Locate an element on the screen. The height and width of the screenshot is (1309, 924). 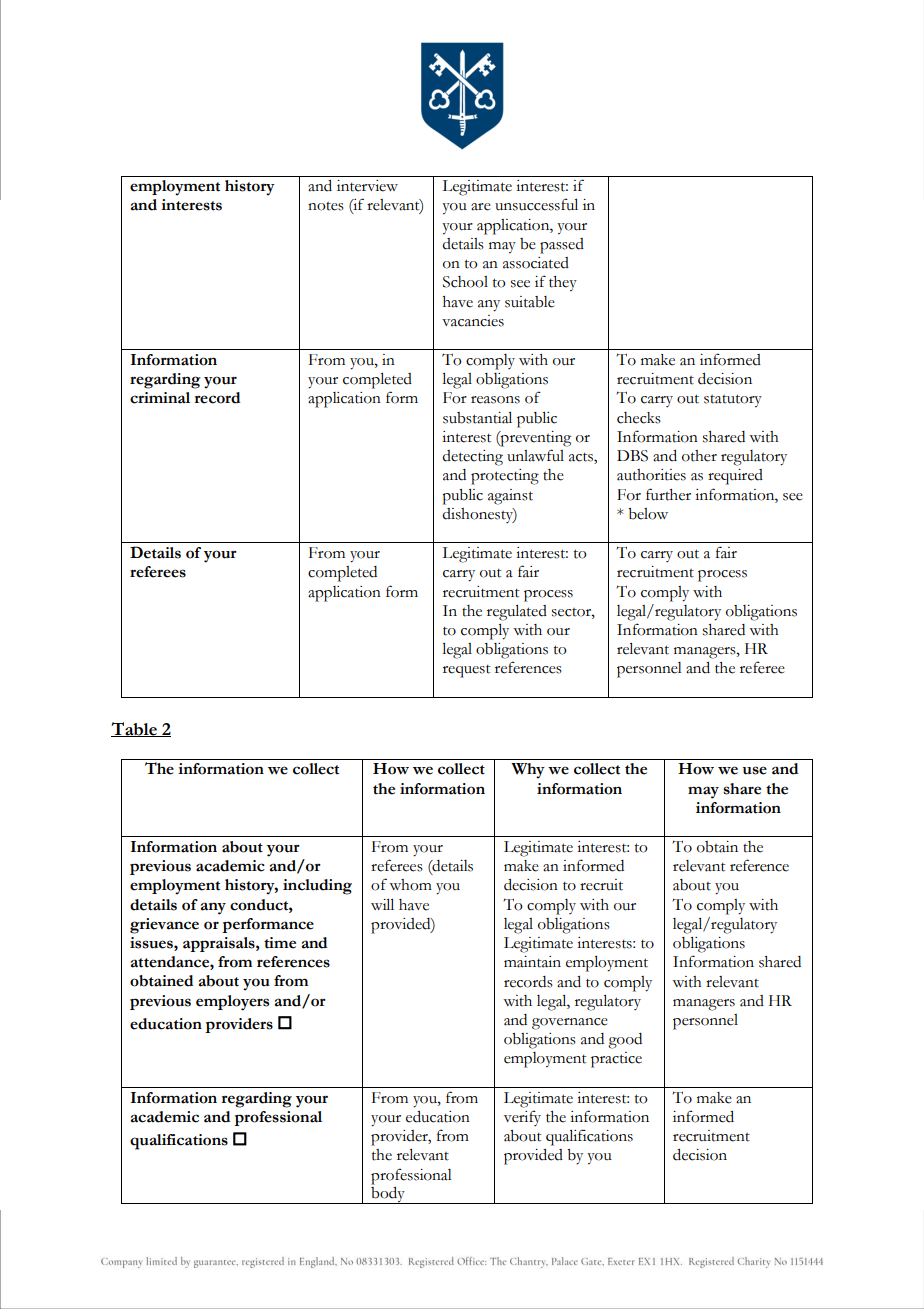
verify is located at coordinates (522, 1118).
